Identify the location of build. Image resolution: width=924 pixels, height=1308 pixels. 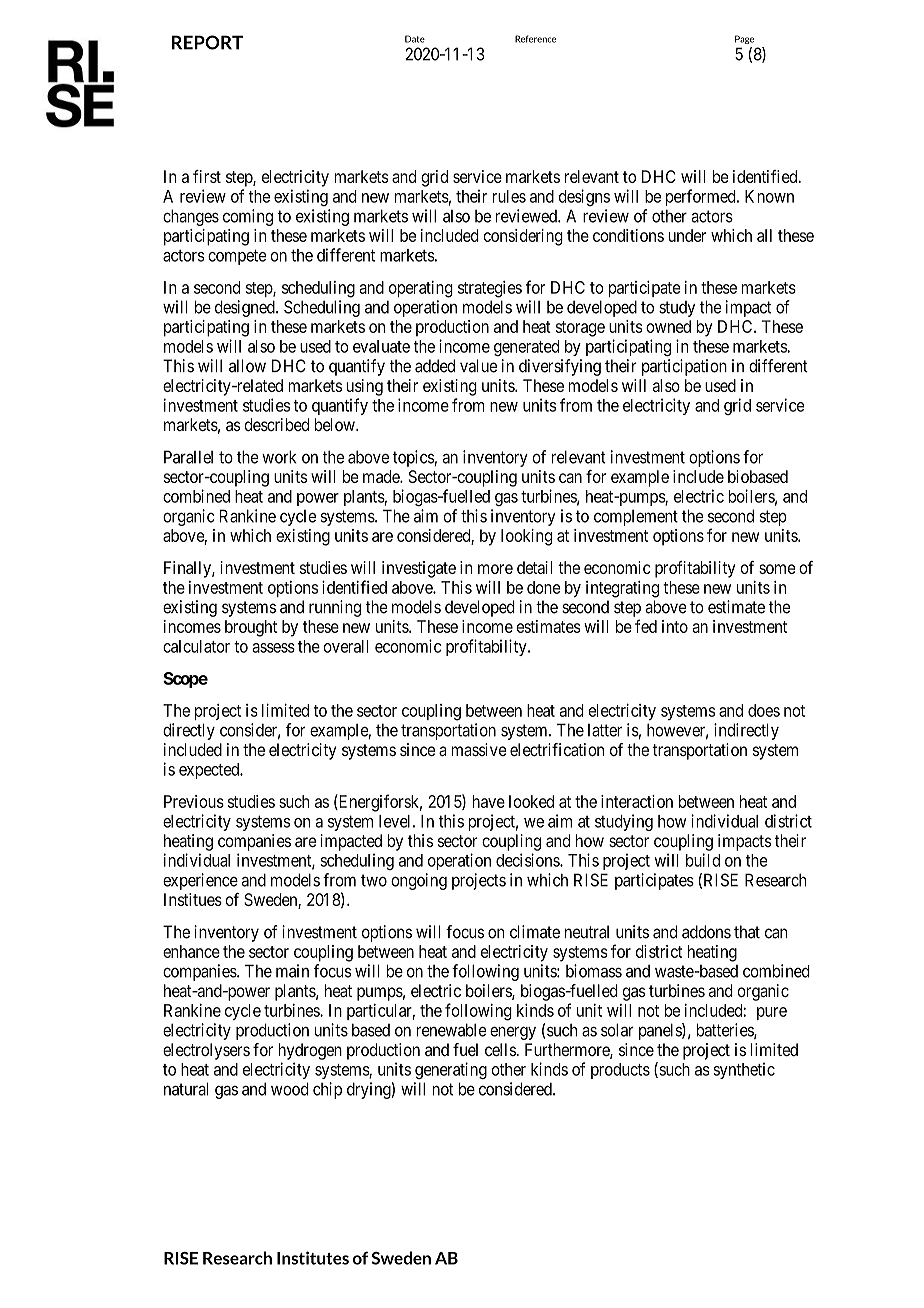
(703, 860).
